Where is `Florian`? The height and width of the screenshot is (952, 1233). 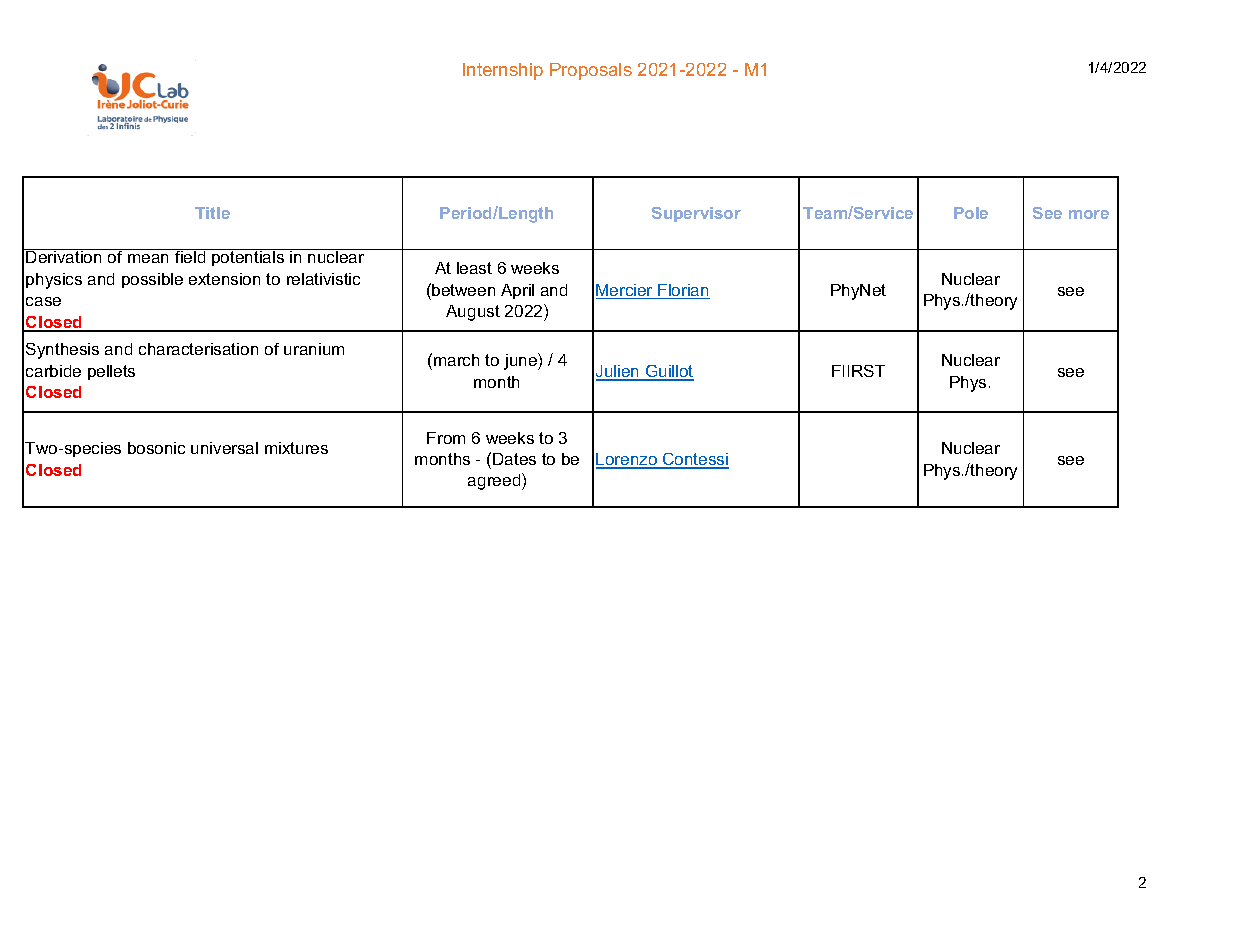
Florian is located at coordinates (683, 291).
